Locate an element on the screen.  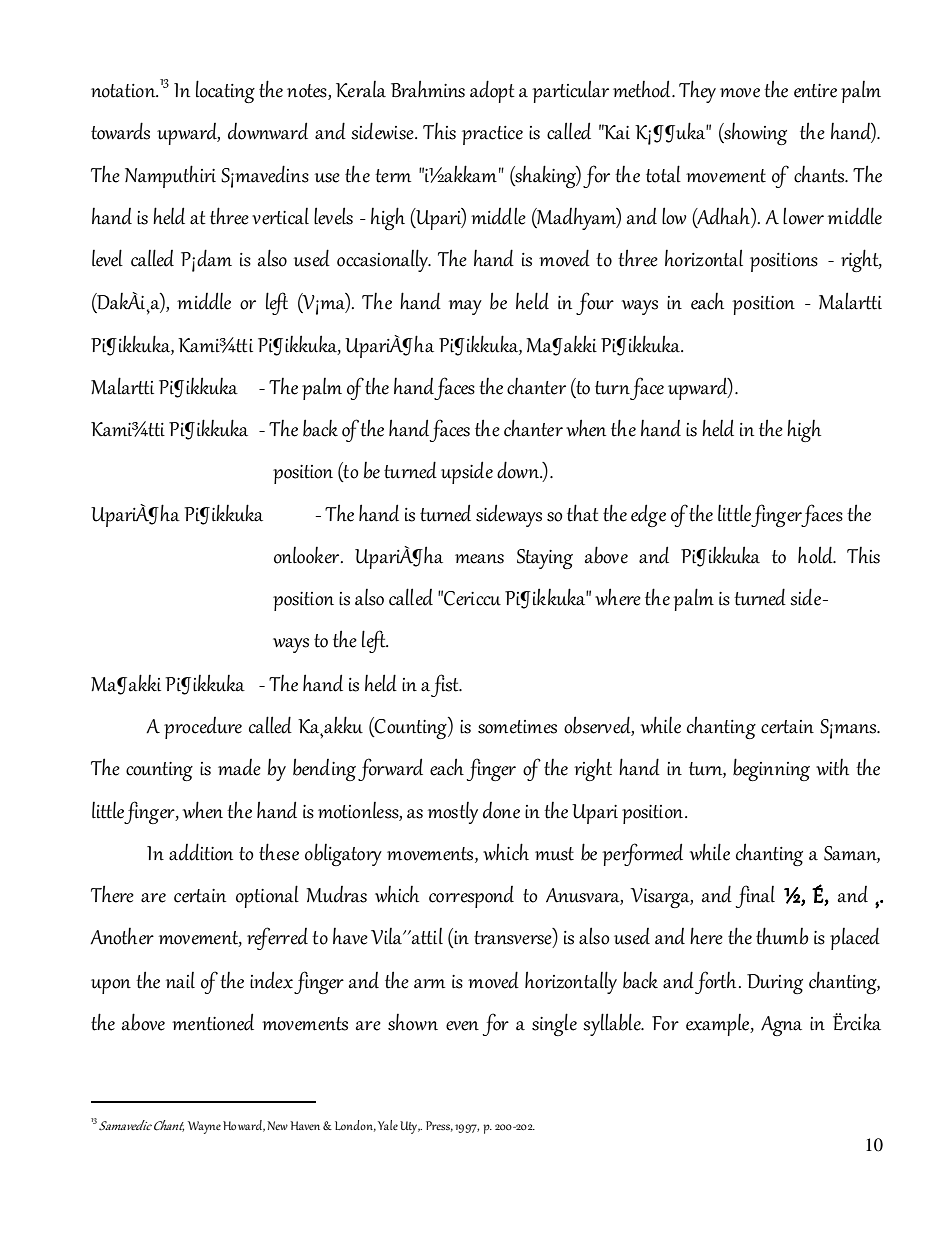
four is located at coordinates (595, 303).
